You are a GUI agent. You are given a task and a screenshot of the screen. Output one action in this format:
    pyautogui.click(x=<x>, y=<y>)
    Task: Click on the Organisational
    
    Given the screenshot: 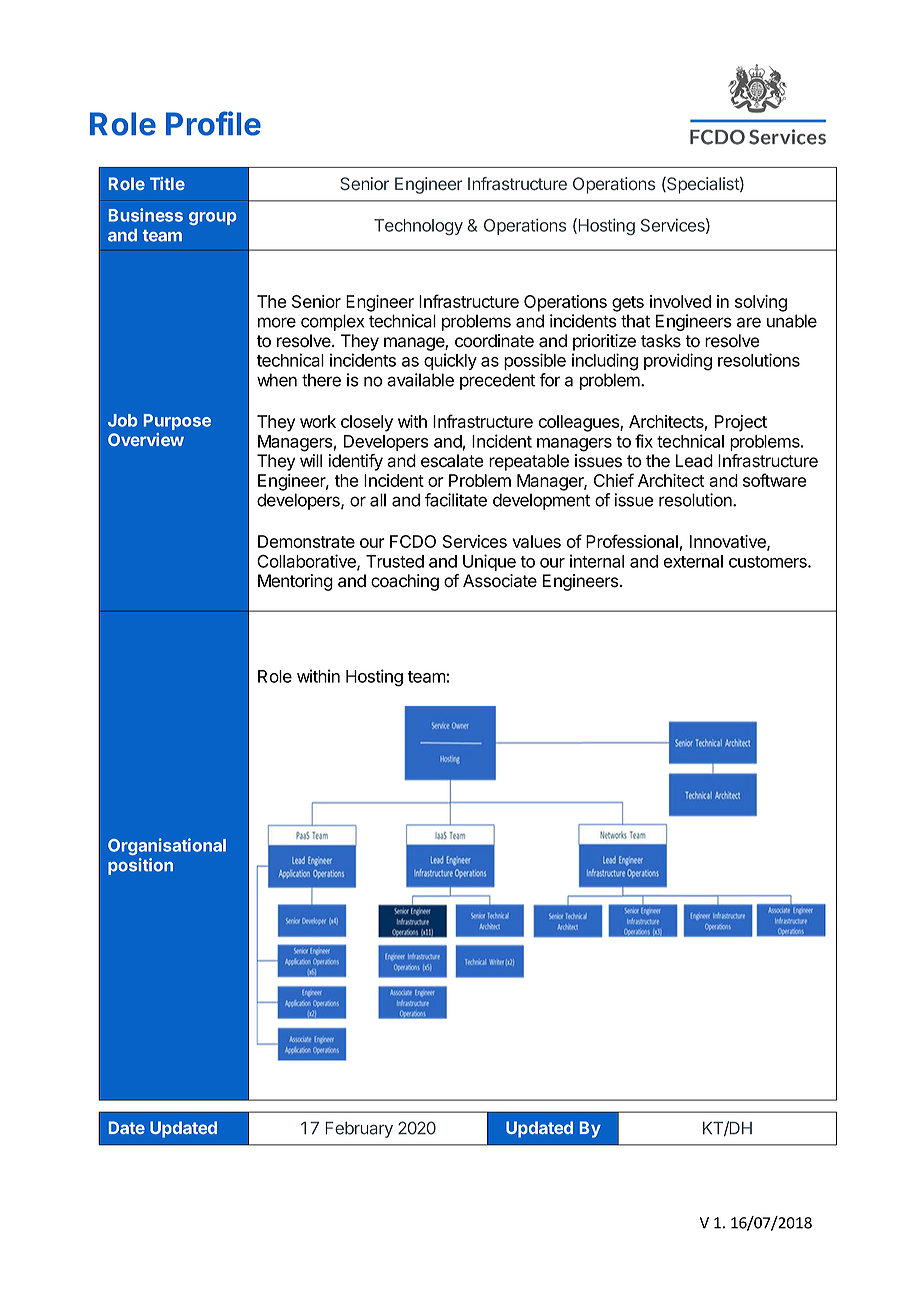 What is the action you would take?
    pyautogui.click(x=167, y=846)
